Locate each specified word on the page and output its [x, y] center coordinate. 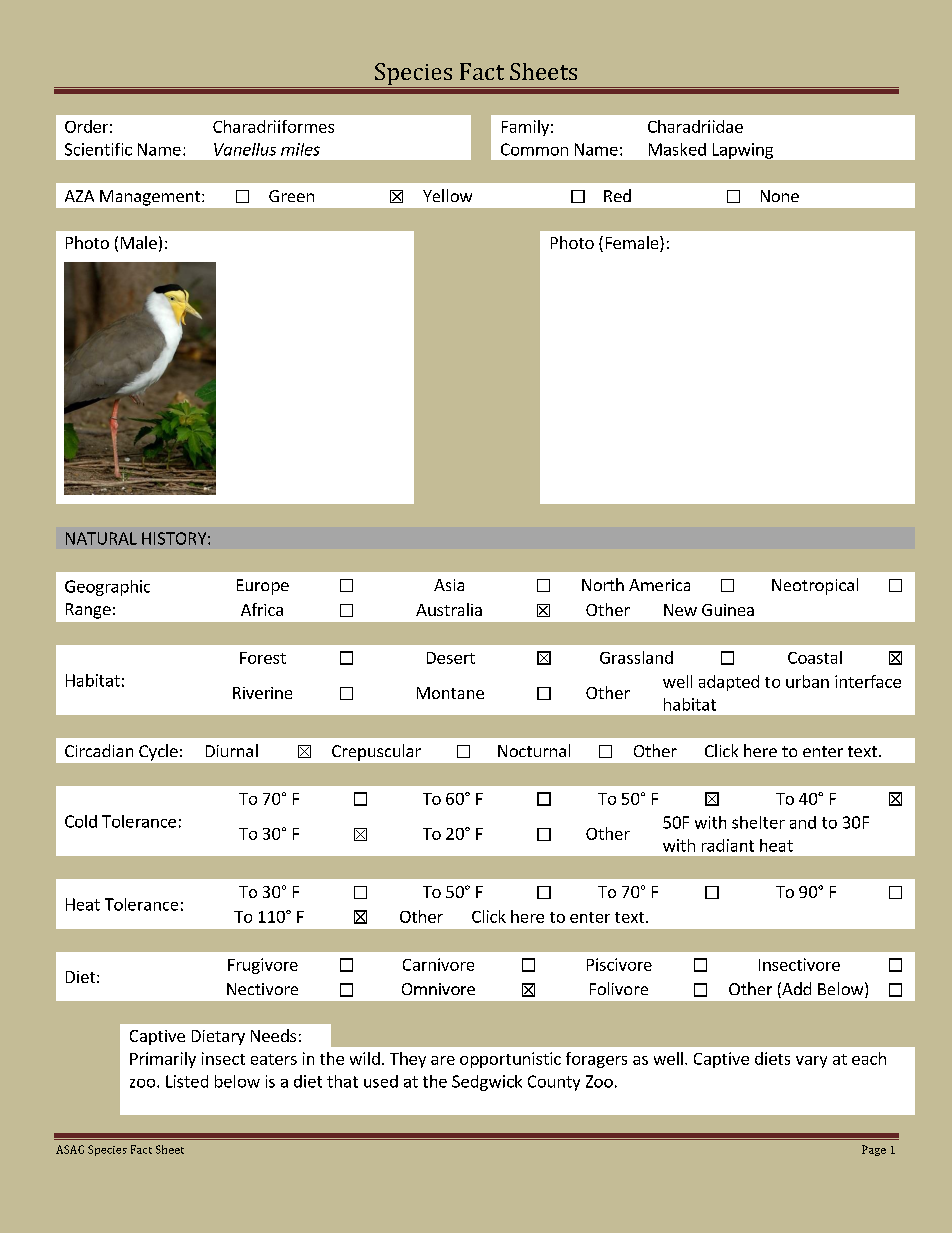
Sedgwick [487, 1083]
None [780, 196]
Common [534, 149]
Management [151, 198]
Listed [187, 1081]
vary [811, 1062]
